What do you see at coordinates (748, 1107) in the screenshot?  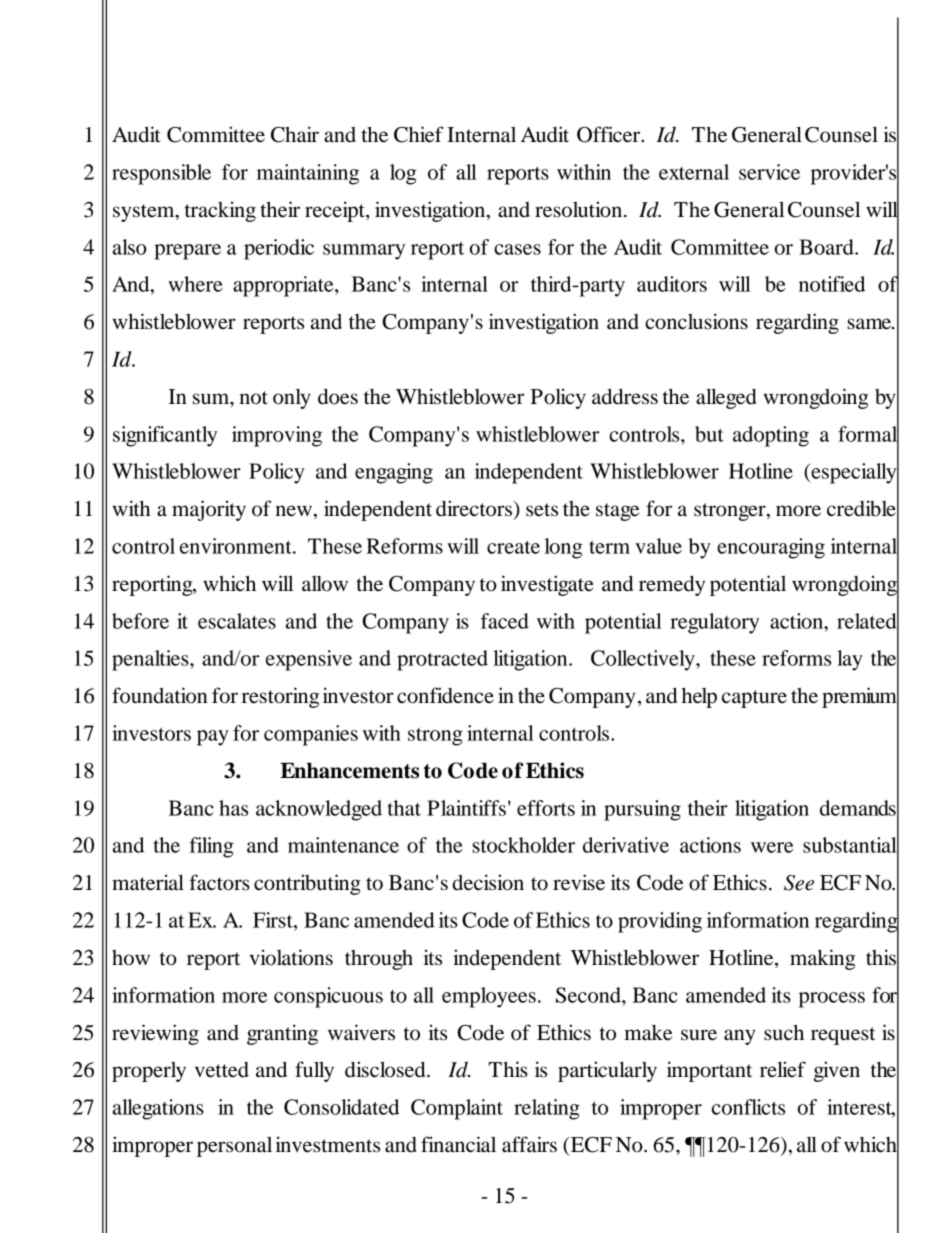 I see `conflicts` at bounding box center [748, 1107].
